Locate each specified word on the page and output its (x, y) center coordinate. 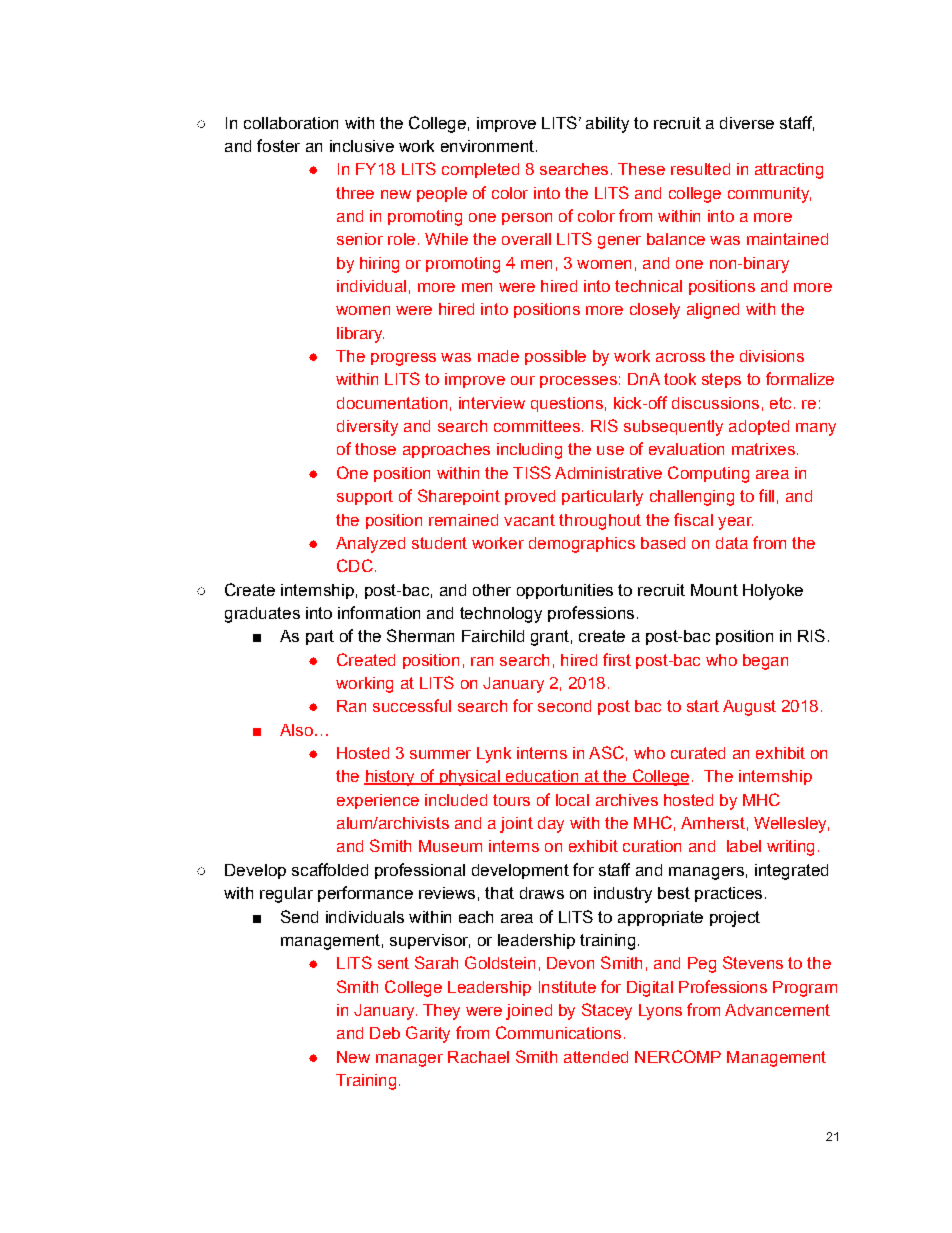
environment (487, 146)
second (564, 706)
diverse (747, 123)
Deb (385, 1033)
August (749, 708)
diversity (367, 428)
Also (296, 730)
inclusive (362, 146)
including (529, 451)
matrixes (763, 449)
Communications (558, 1032)
